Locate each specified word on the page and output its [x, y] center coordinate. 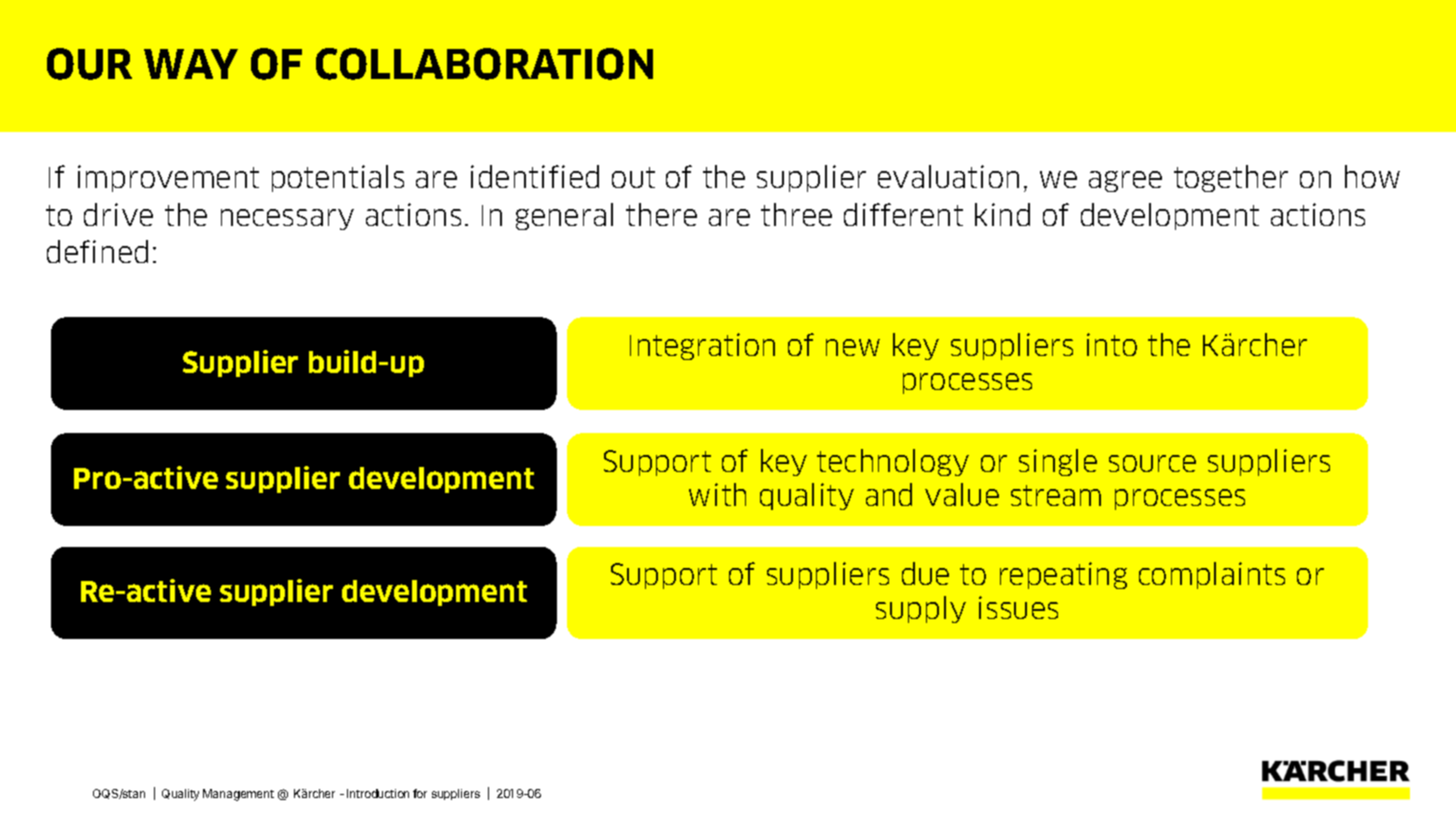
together [1231, 178]
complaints [1212, 575]
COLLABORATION [484, 64]
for [420, 793]
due [925, 573]
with [717, 494]
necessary [287, 219]
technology [893, 462]
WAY [191, 64]
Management [238, 795]
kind [1002, 214]
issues [1018, 607]
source [1152, 463]
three [796, 214]
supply [921, 609]
